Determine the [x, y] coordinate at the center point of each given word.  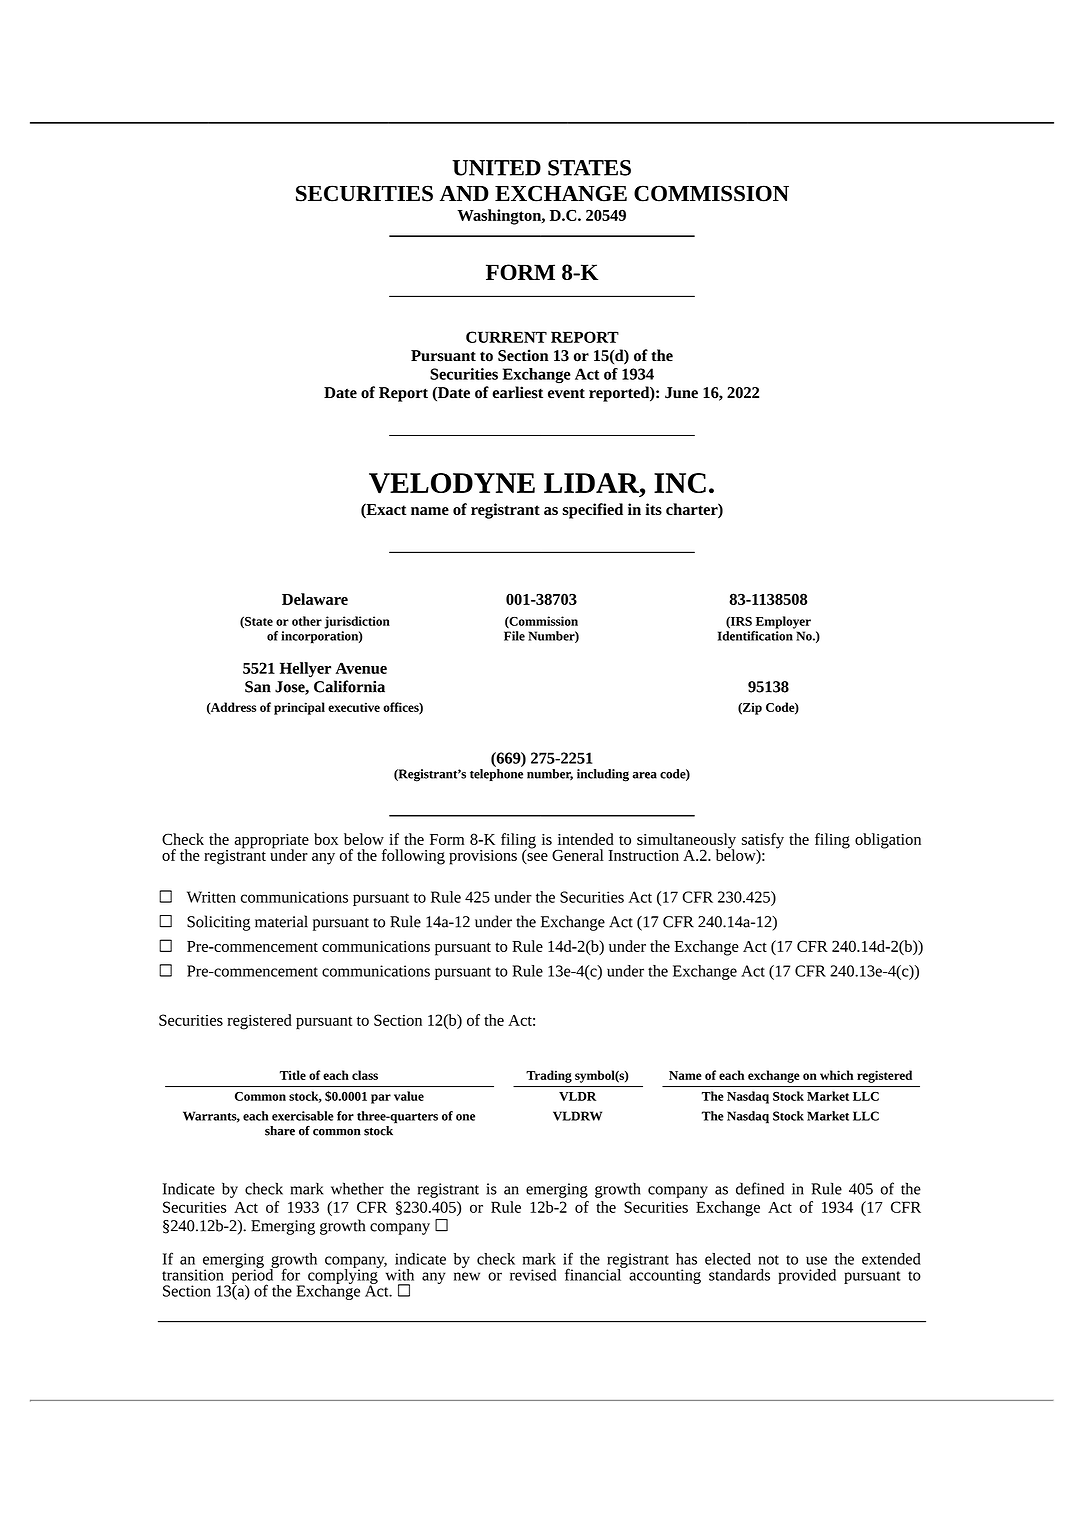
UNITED [496, 168]
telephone [496, 775]
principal [299, 708]
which [836, 1075]
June [681, 393]
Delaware [315, 599]
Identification [755, 636]
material [281, 921]
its [653, 509]
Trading [549, 1076]
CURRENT [506, 337]
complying [344, 1276]
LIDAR [592, 483]
